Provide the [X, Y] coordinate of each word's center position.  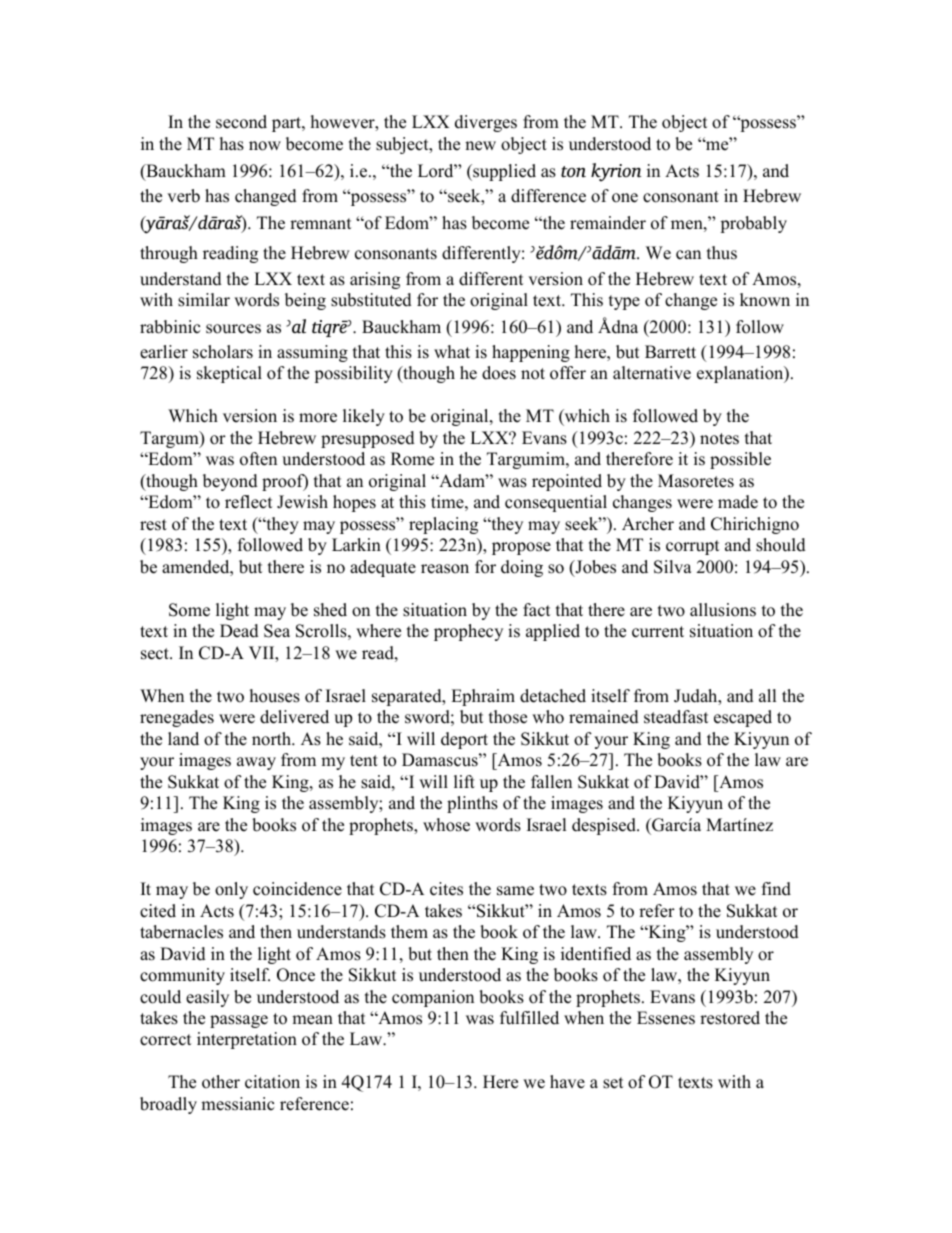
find [776, 889]
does [499, 373]
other [221, 1082]
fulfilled [529, 1018]
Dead [239, 631]
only [231, 890]
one [625, 198]
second [241, 122]
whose [446, 825]
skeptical [229, 374]
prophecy [468, 632]
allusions [723, 610]
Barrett [670, 352]
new [480, 146]
